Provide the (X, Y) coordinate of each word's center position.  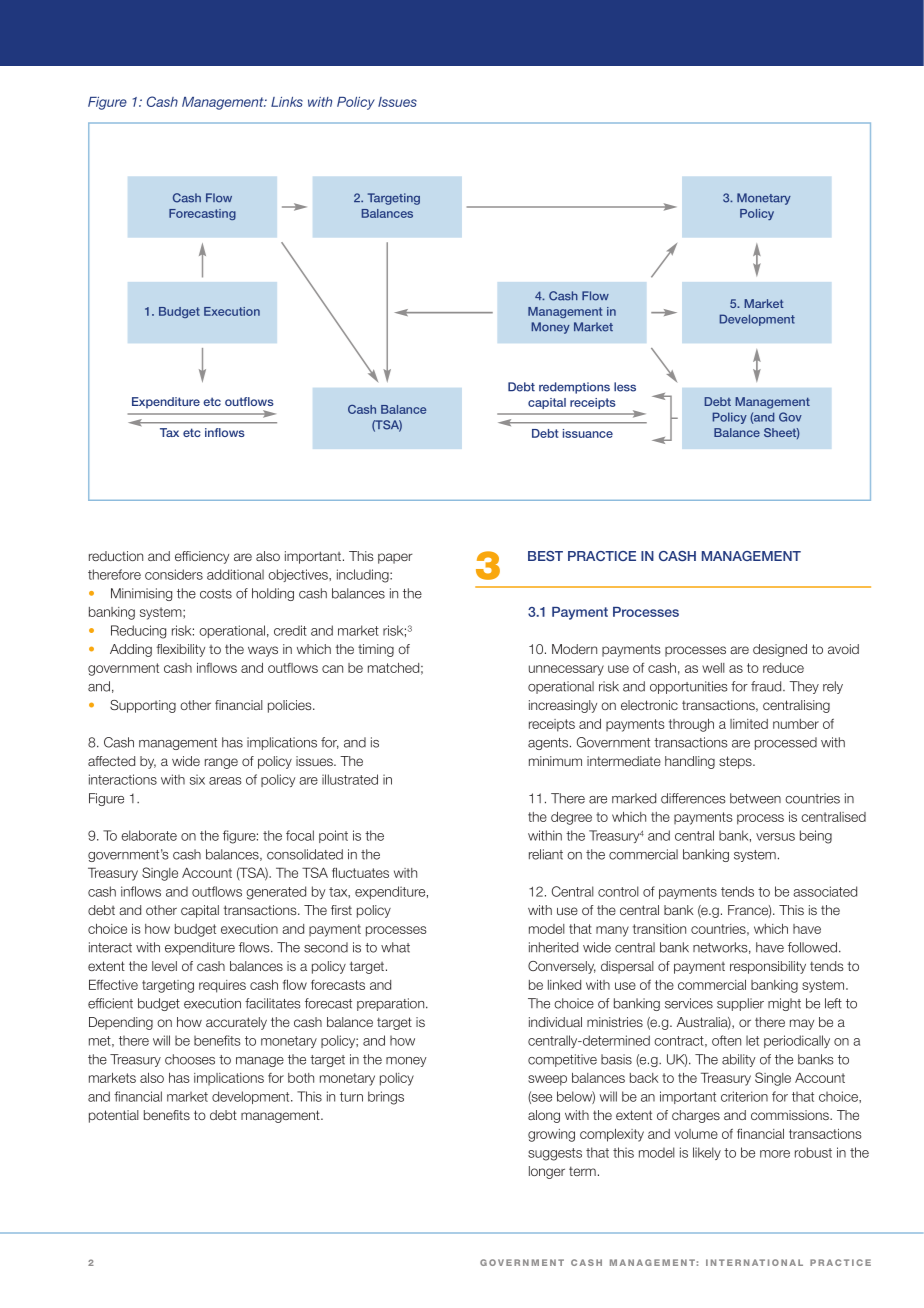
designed (780, 650)
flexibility (180, 650)
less (625, 387)
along (544, 1116)
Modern (574, 649)
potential (114, 1116)
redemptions (574, 388)
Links (287, 102)
